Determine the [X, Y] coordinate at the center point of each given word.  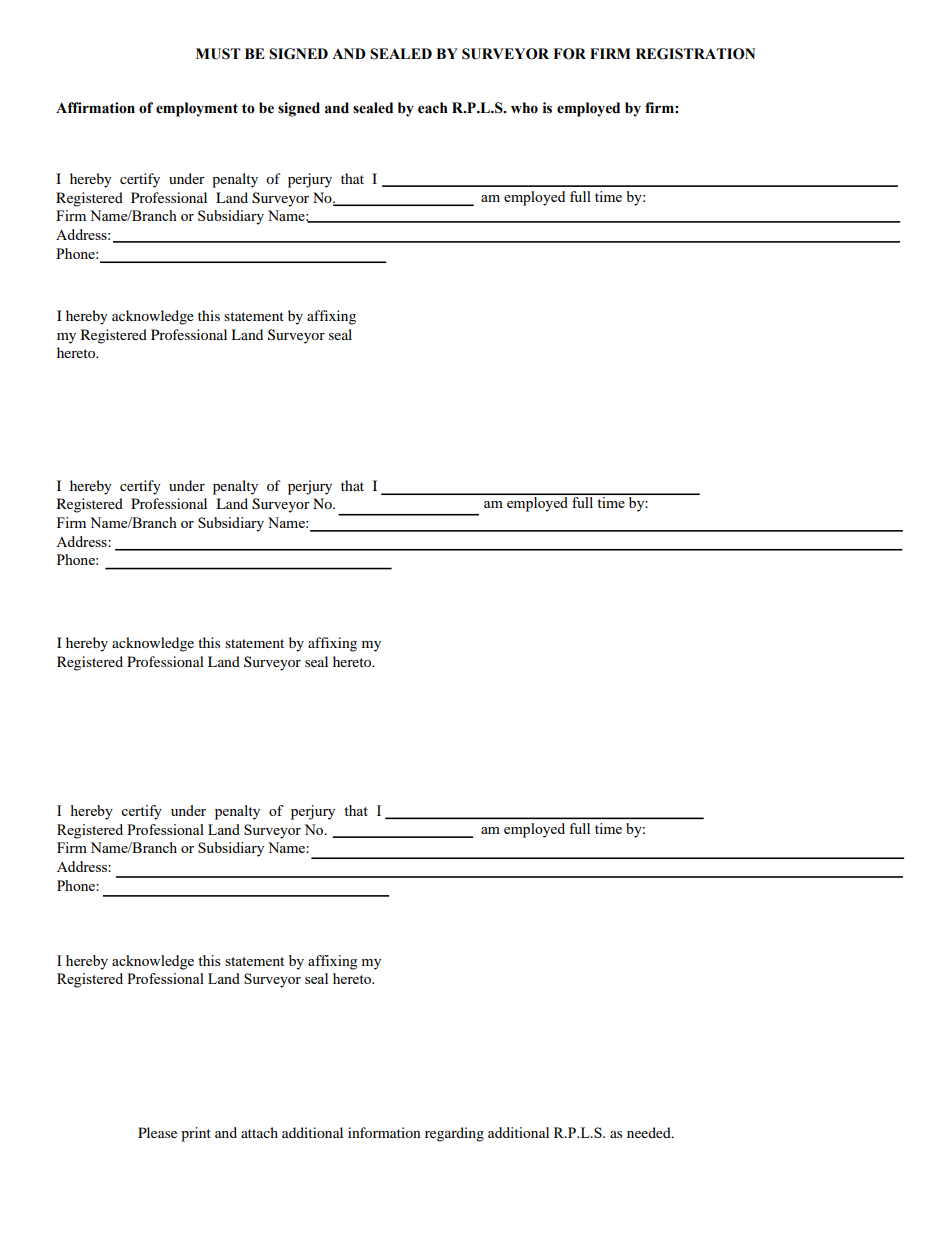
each [433, 108]
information [384, 1132]
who [524, 108]
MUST [218, 54]
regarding [454, 1134]
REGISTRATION [695, 54]
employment [197, 109]
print [196, 1134]
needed [650, 1132]
